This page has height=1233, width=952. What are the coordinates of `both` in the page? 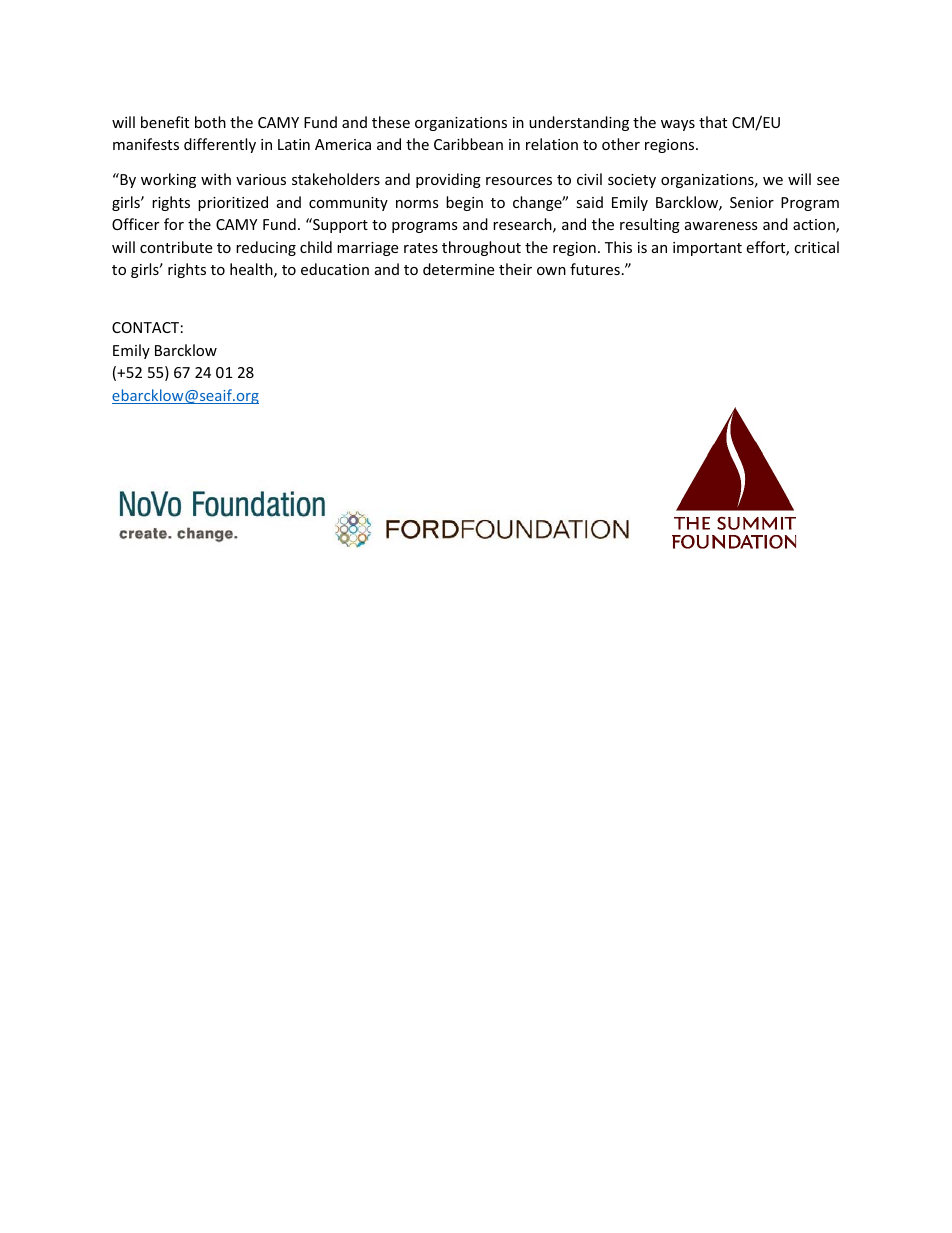 It's located at (210, 122).
